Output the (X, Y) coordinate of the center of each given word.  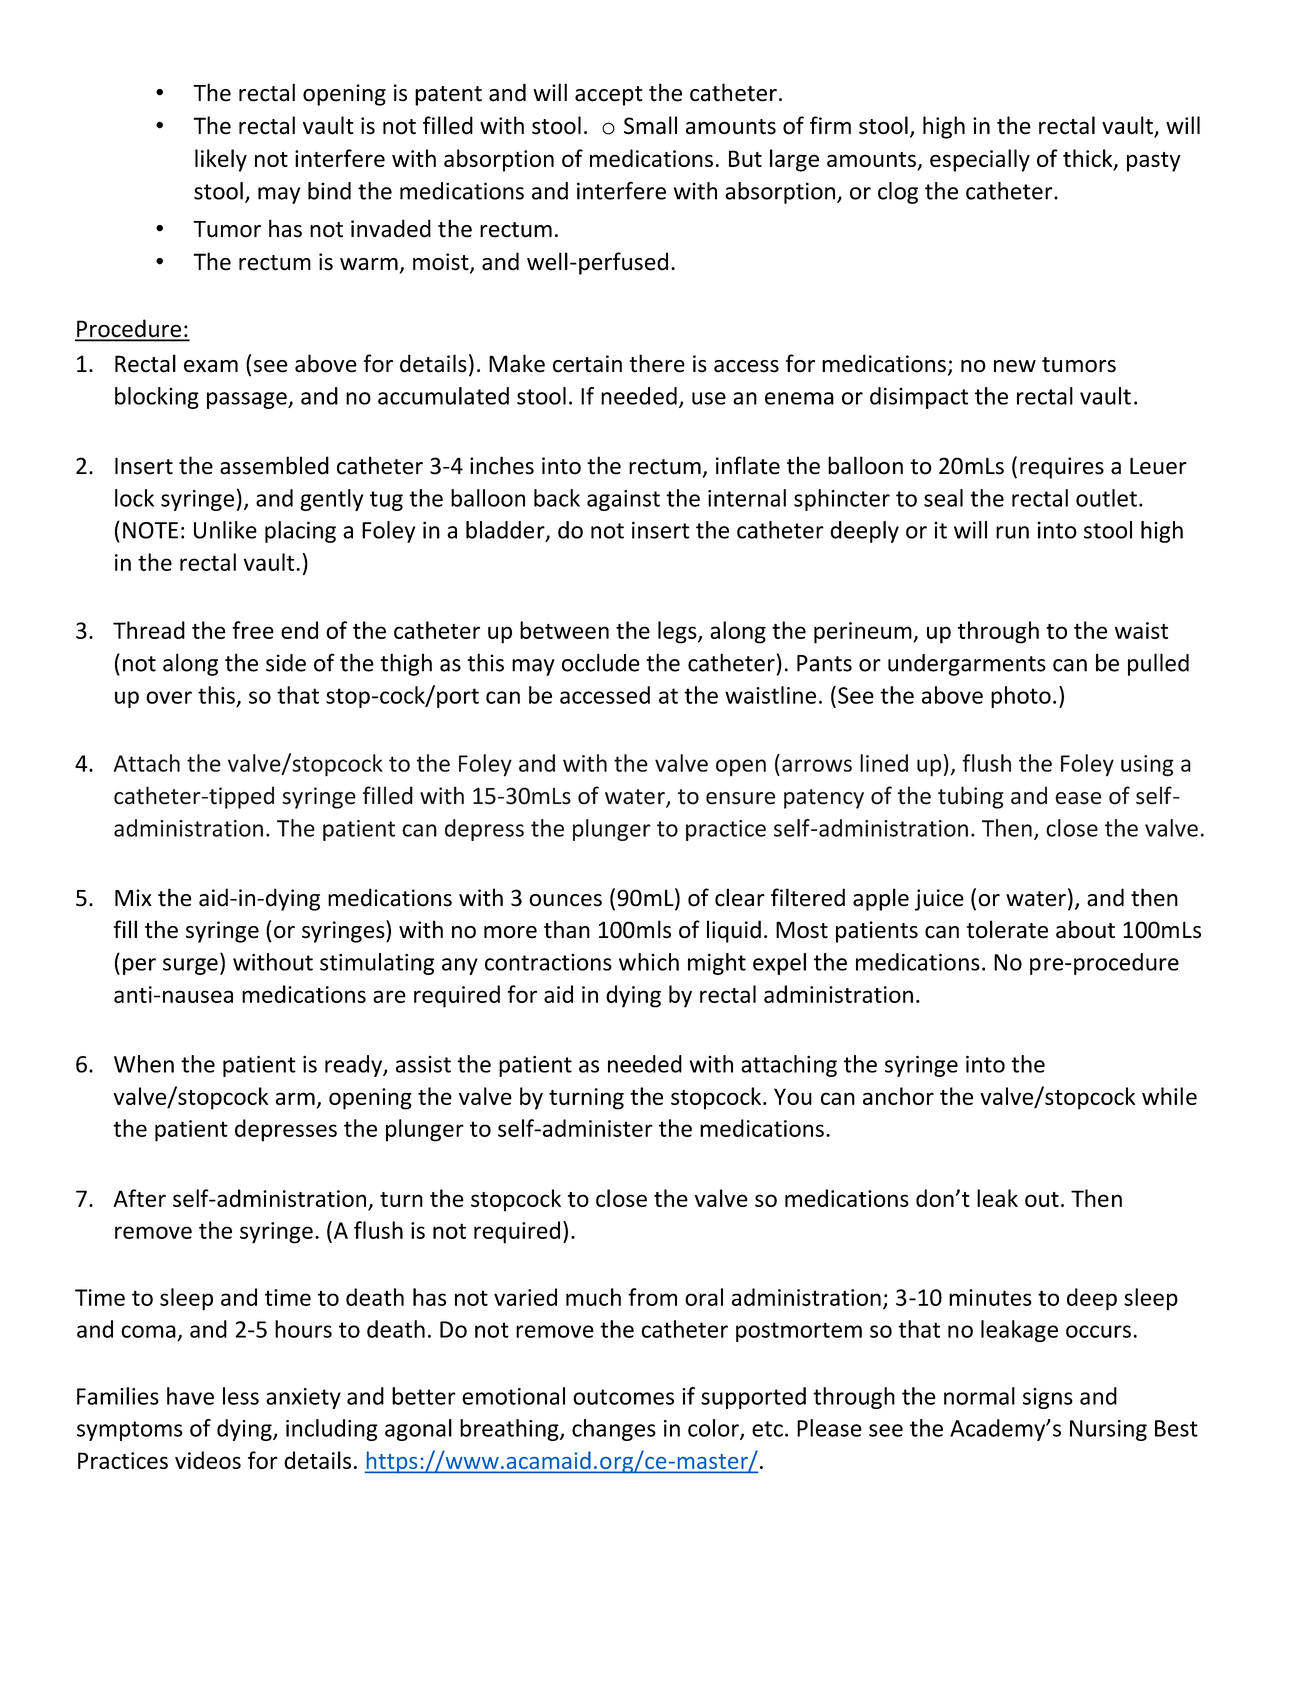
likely (221, 160)
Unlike (225, 530)
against (623, 500)
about (1085, 929)
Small (650, 125)
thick (1089, 159)
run (1012, 532)
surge (190, 966)
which (649, 962)
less (241, 1396)
